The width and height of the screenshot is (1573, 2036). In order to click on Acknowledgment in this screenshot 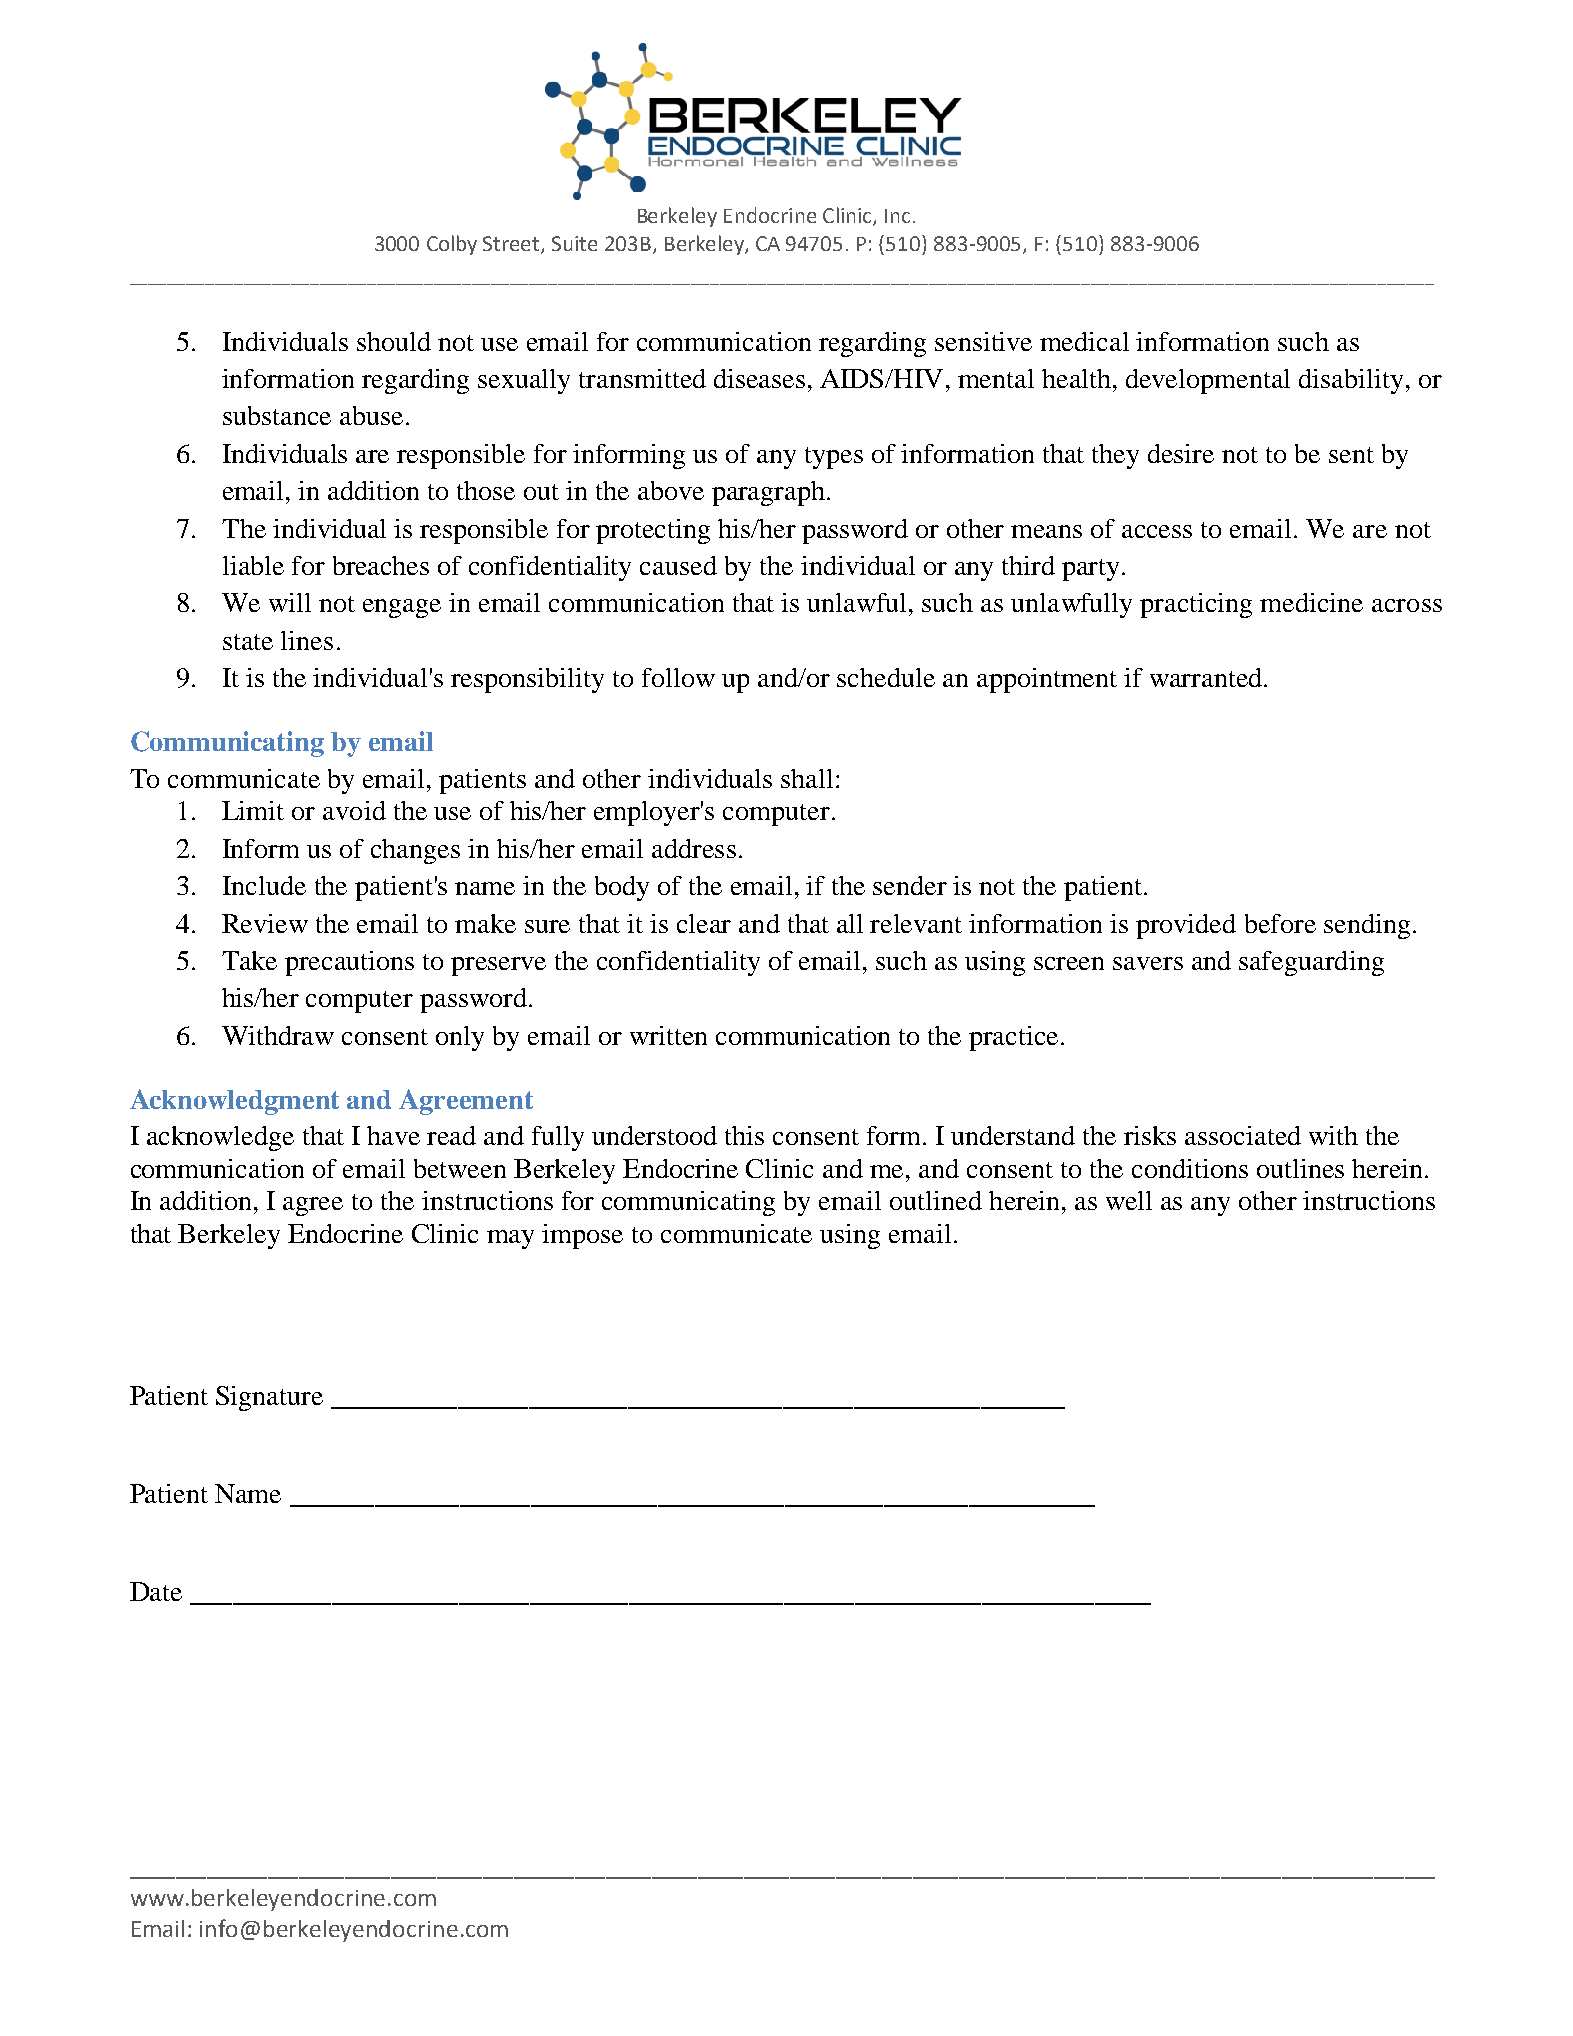, I will do `click(234, 1102)`.
